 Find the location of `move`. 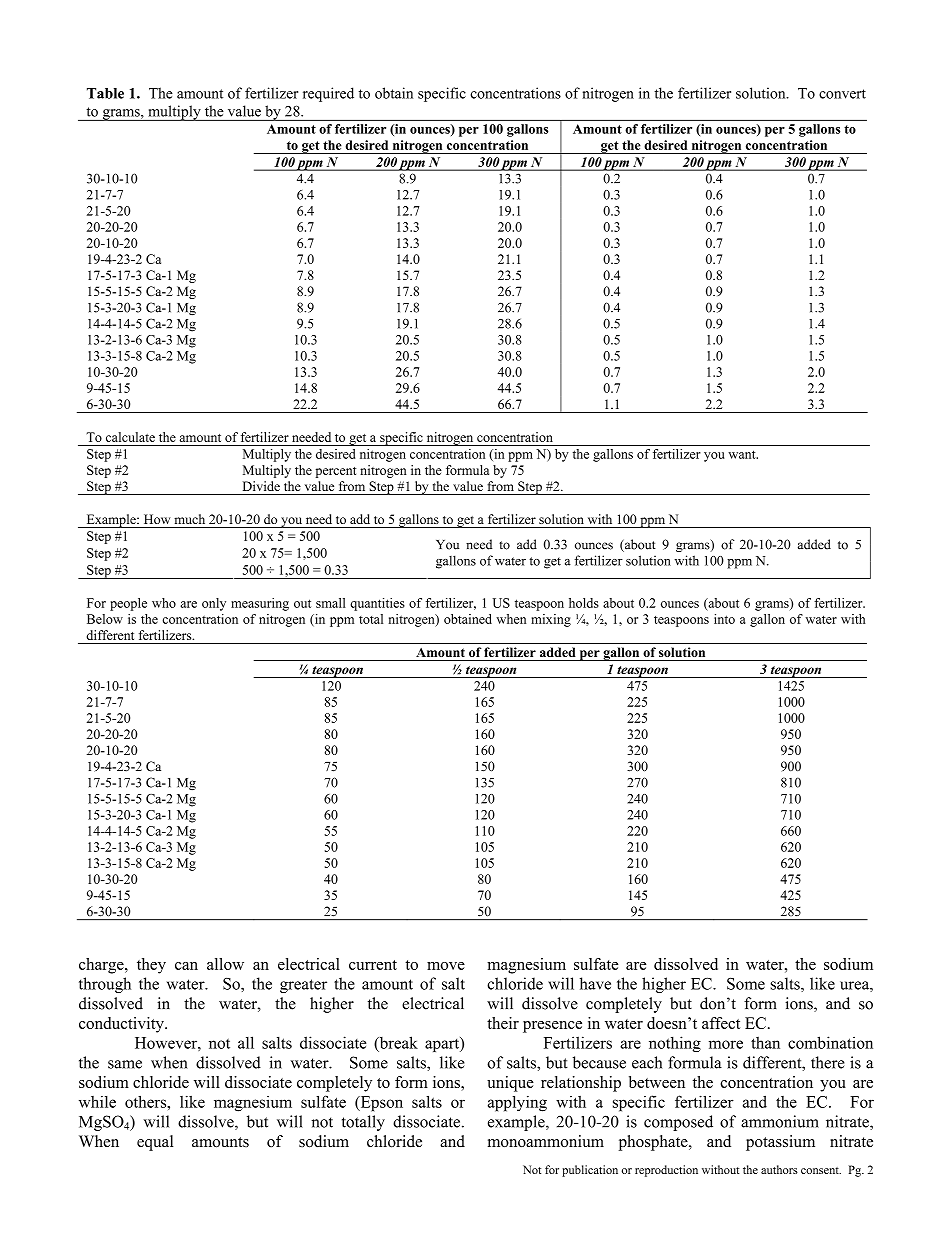

move is located at coordinates (446, 966).
